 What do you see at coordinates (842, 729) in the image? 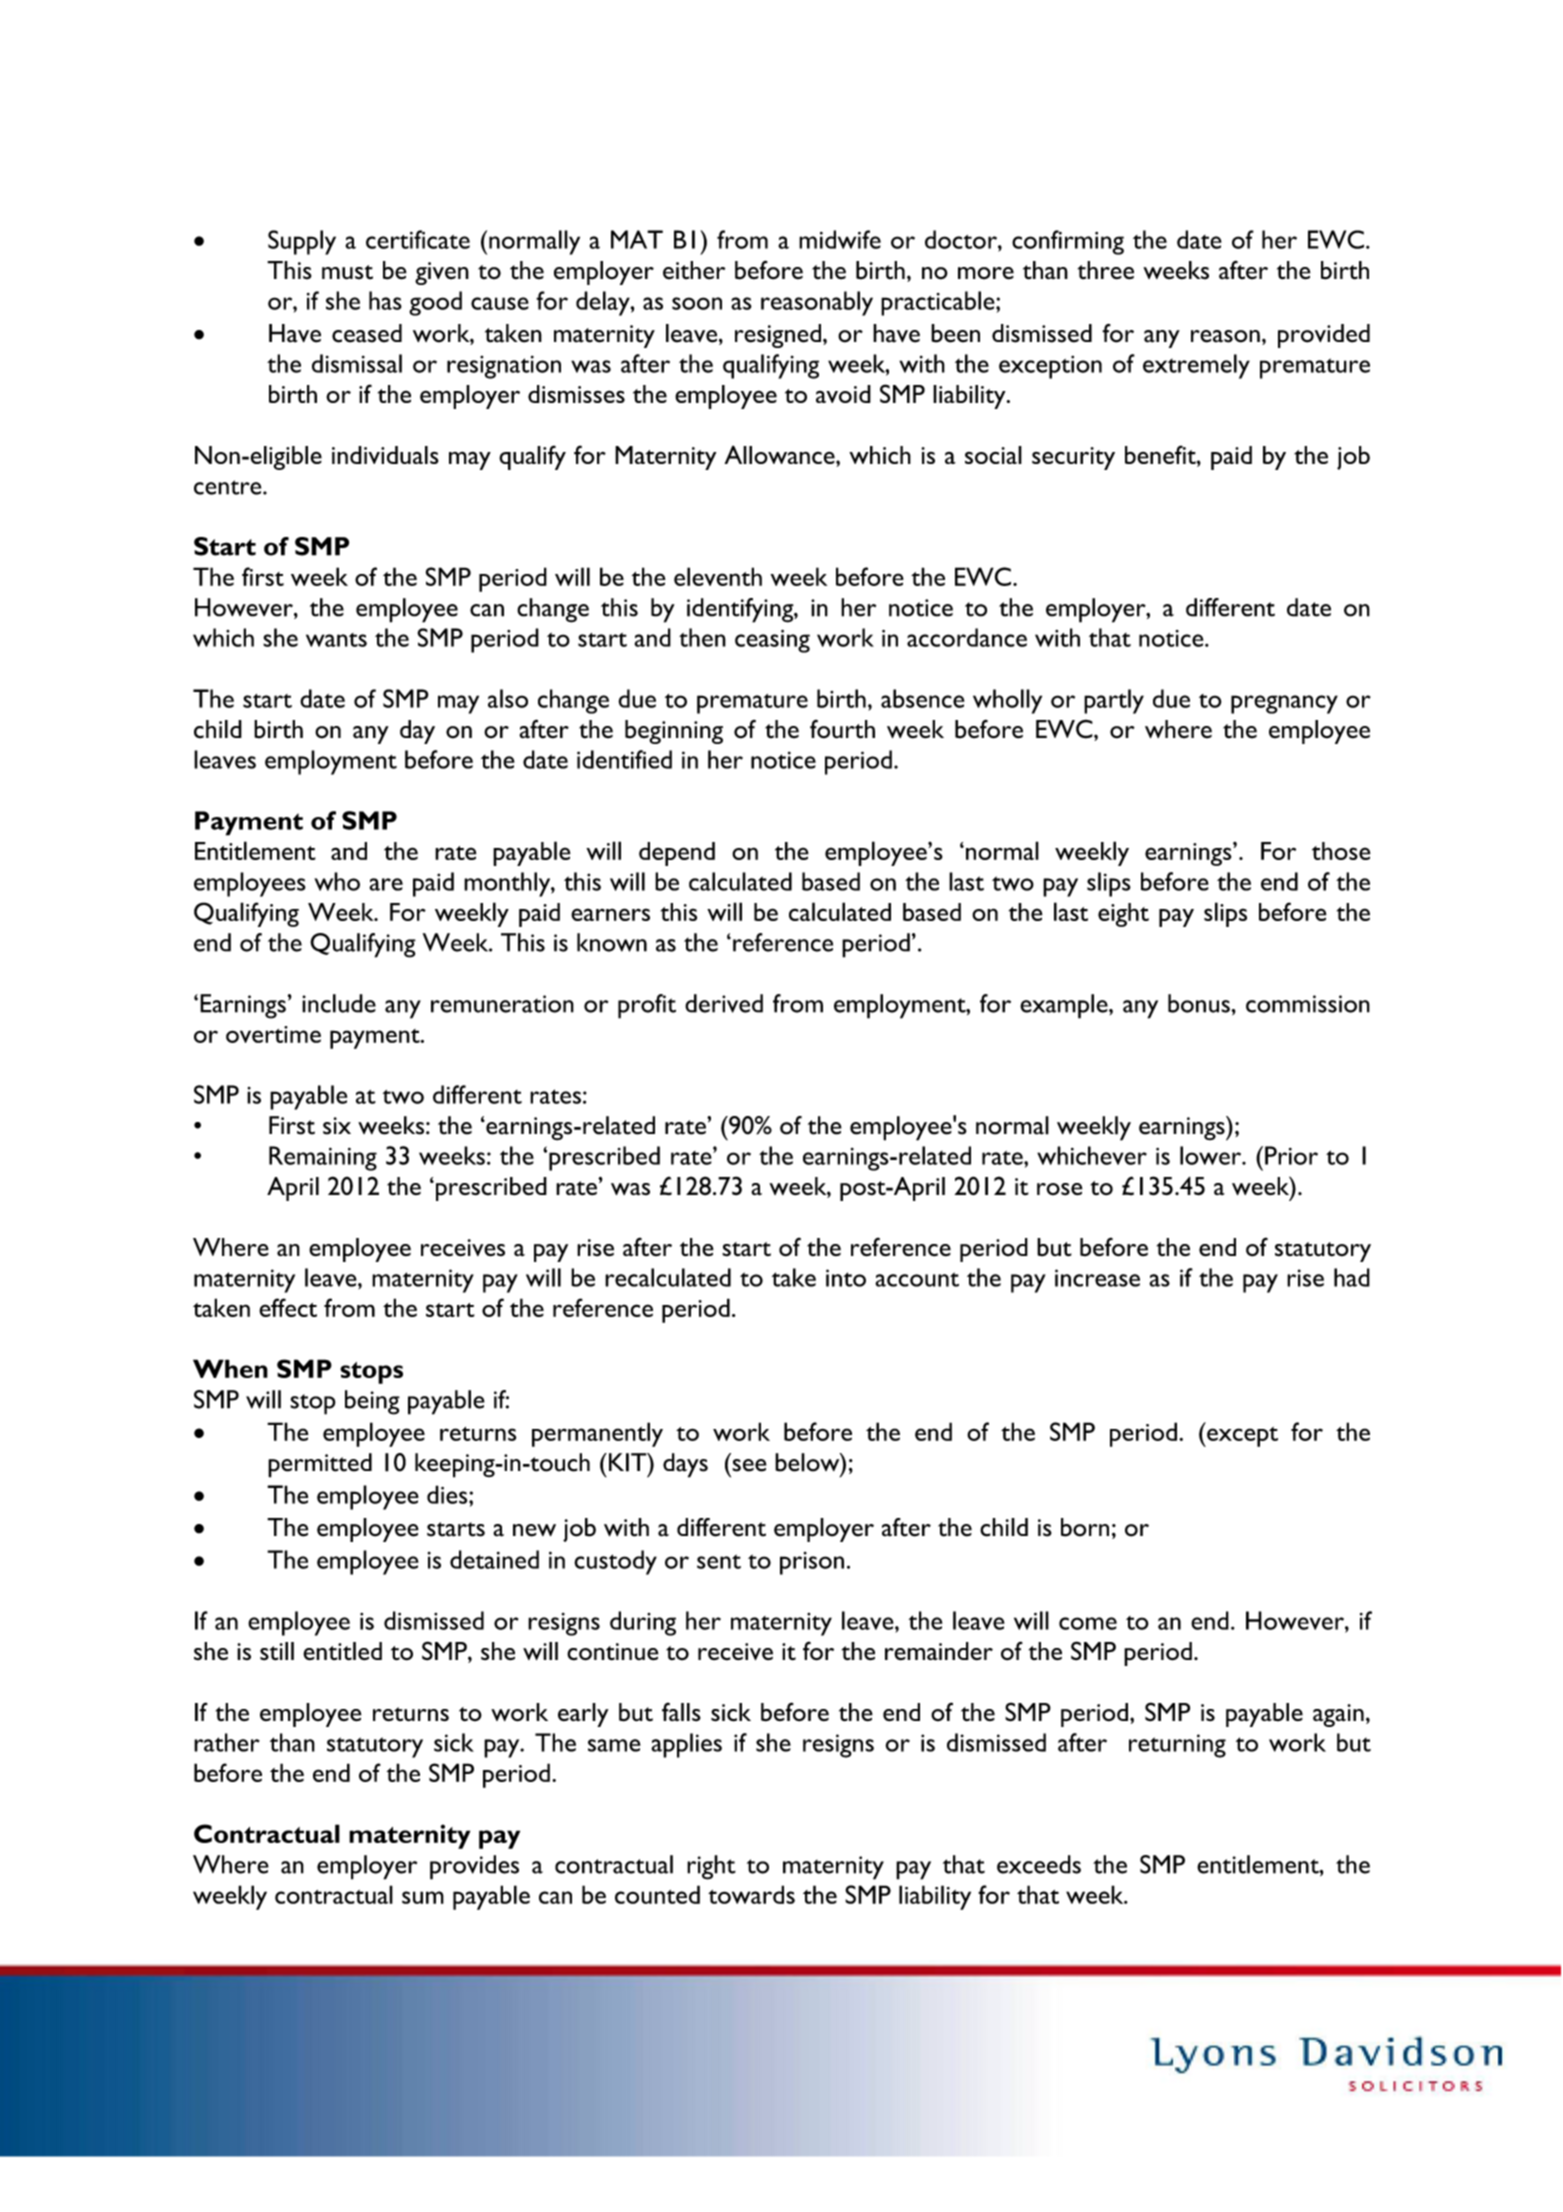
I see `fourth` at bounding box center [842, 729].
